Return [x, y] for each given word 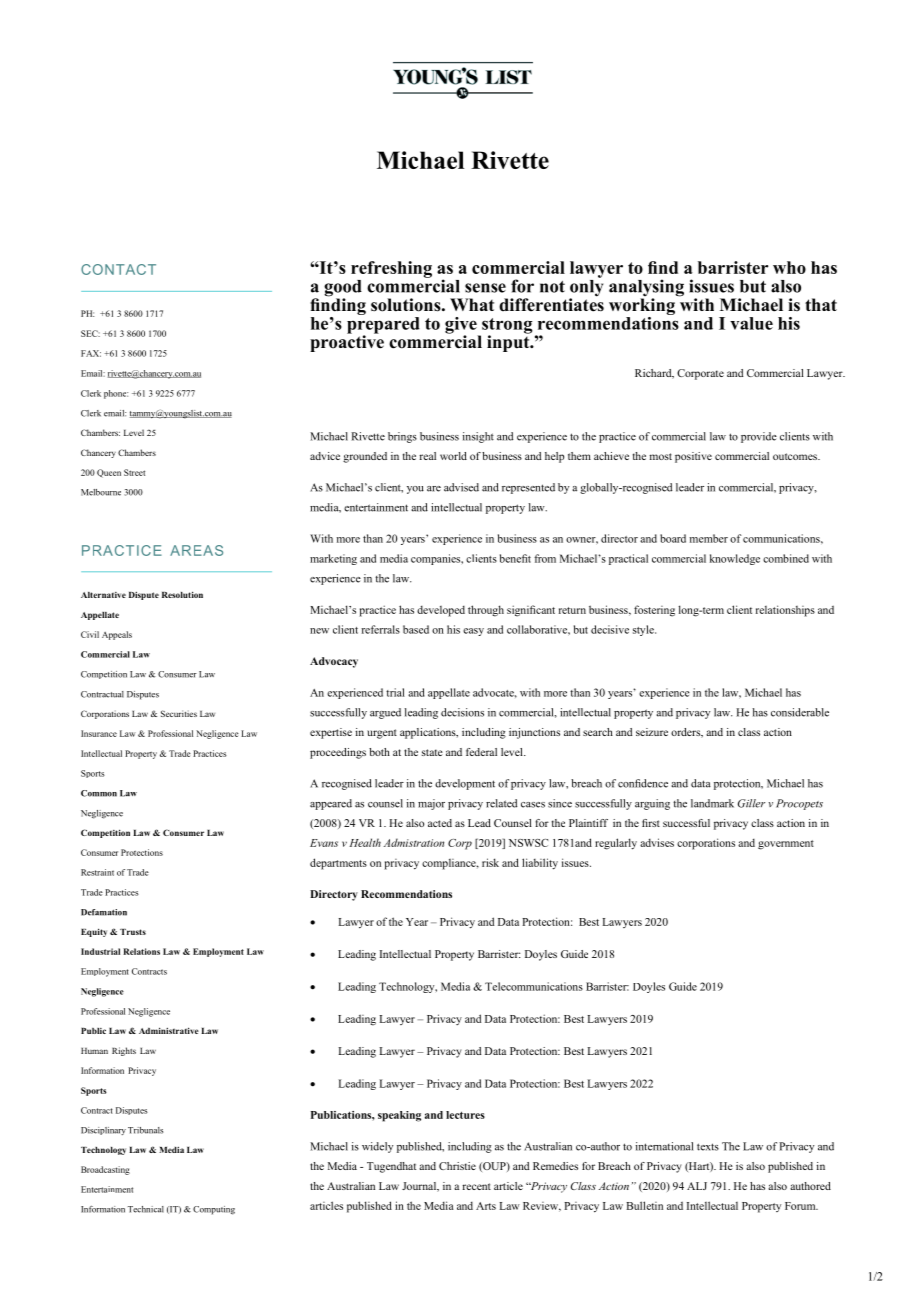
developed [441, 611]
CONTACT [118, 269]
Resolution [182, 594]
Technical [146, 1209]
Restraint [97, 872]
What [472, 304]
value [751, 323]
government [786, 845]
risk [490, 862]
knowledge [735, 559]
